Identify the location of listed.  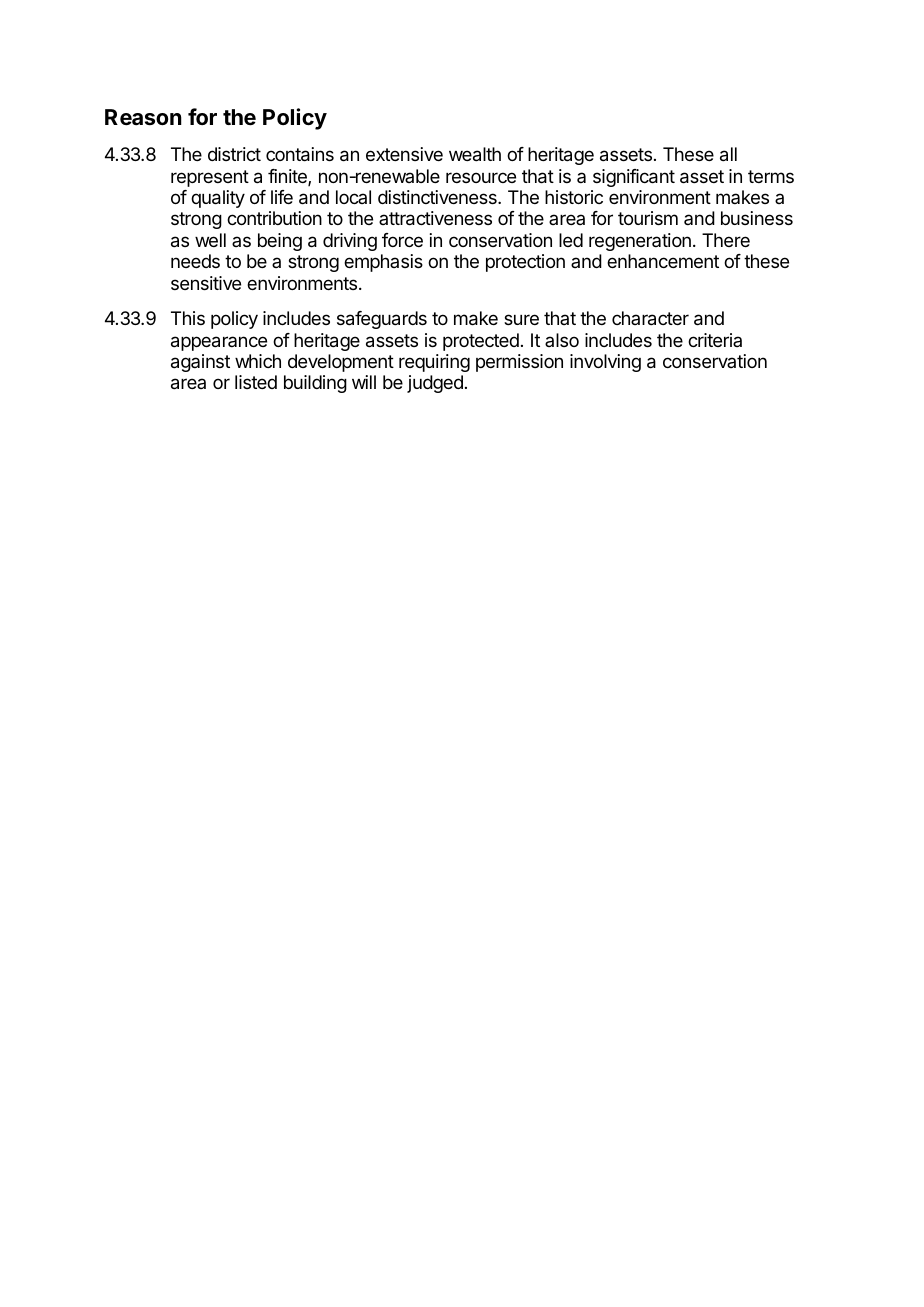
(256, 382).
